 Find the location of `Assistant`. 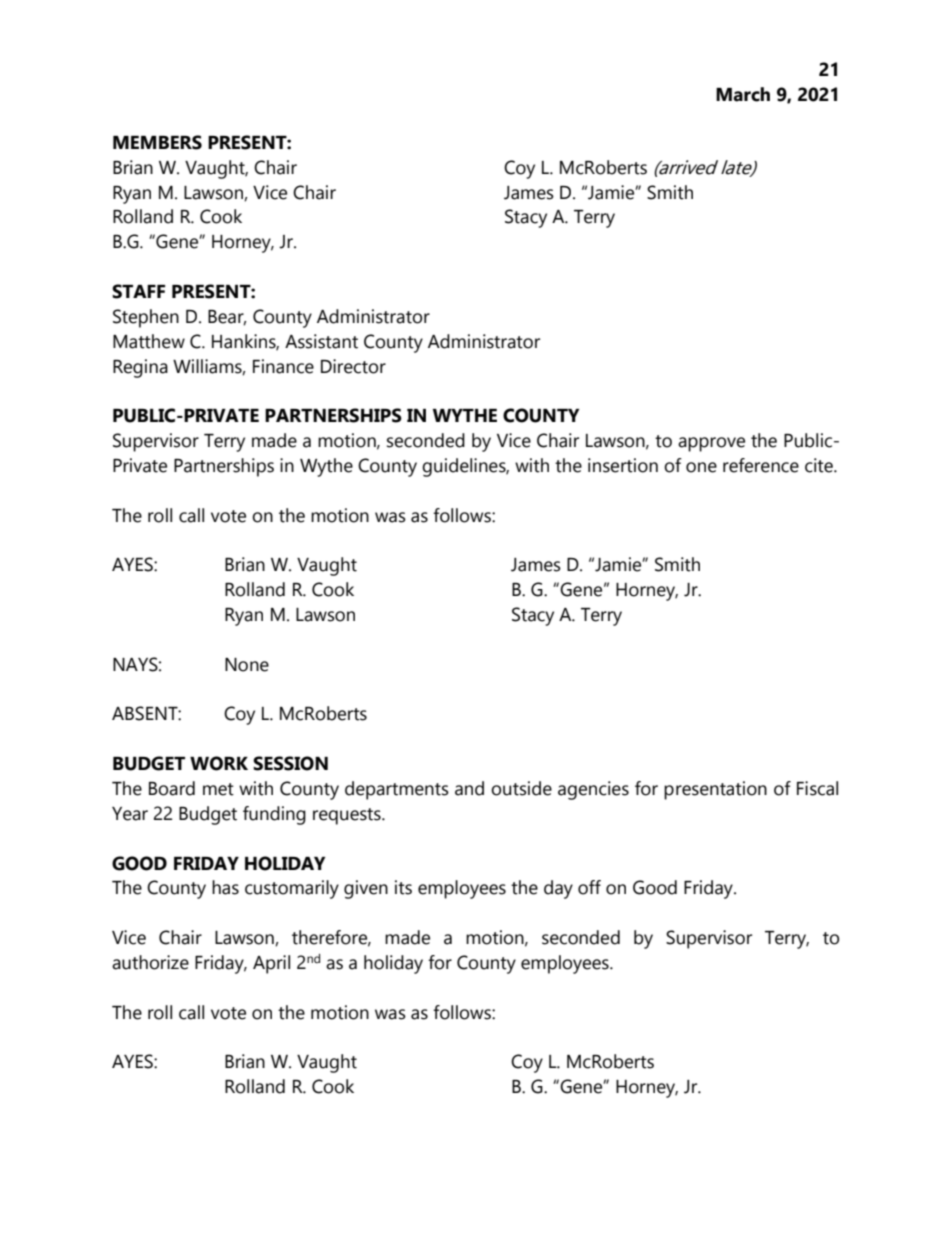

Assistant is located at coordinates (321, 341).
